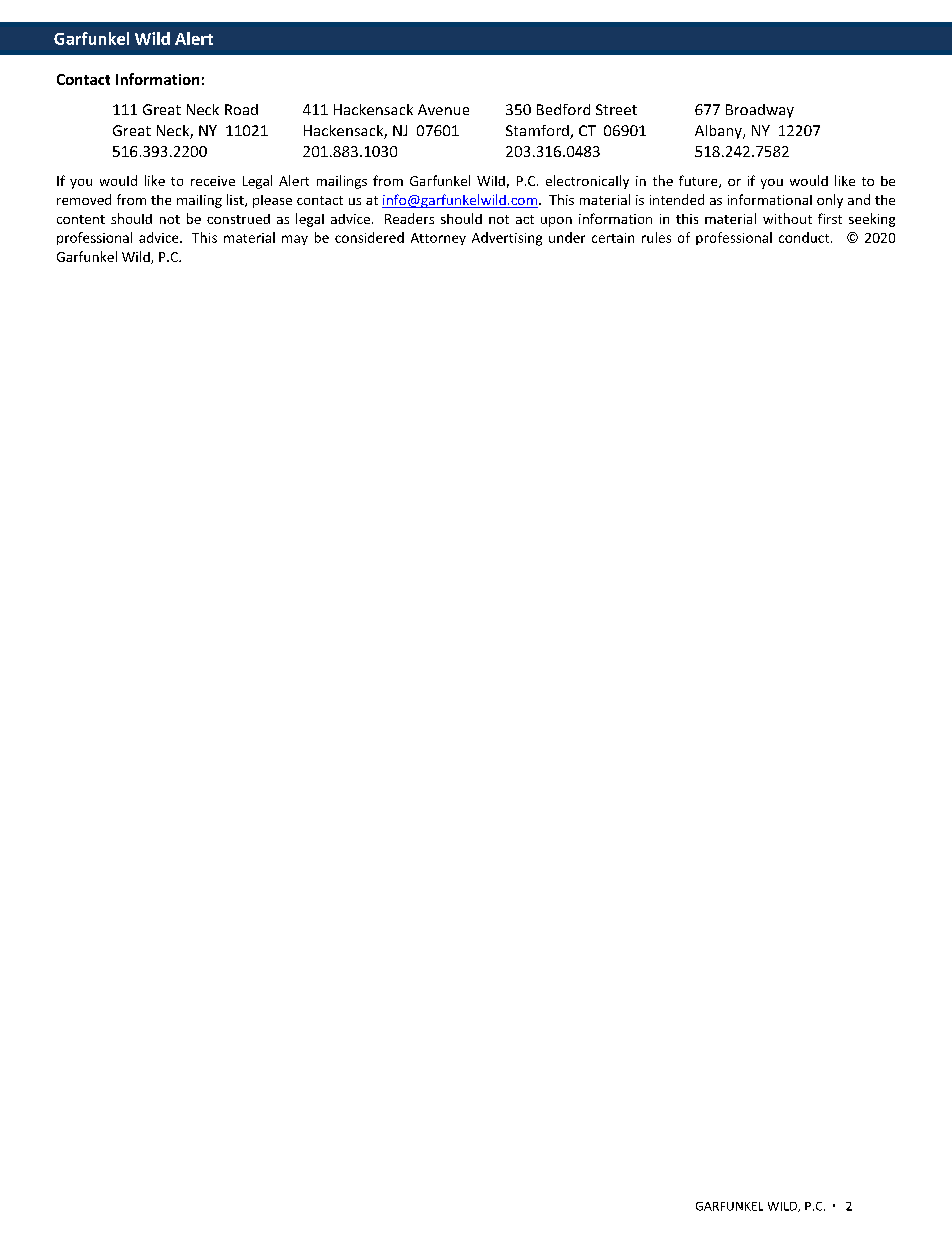  Describe the element at coordinates (616, 109) in the screenshot. I see `Street` at that location.
